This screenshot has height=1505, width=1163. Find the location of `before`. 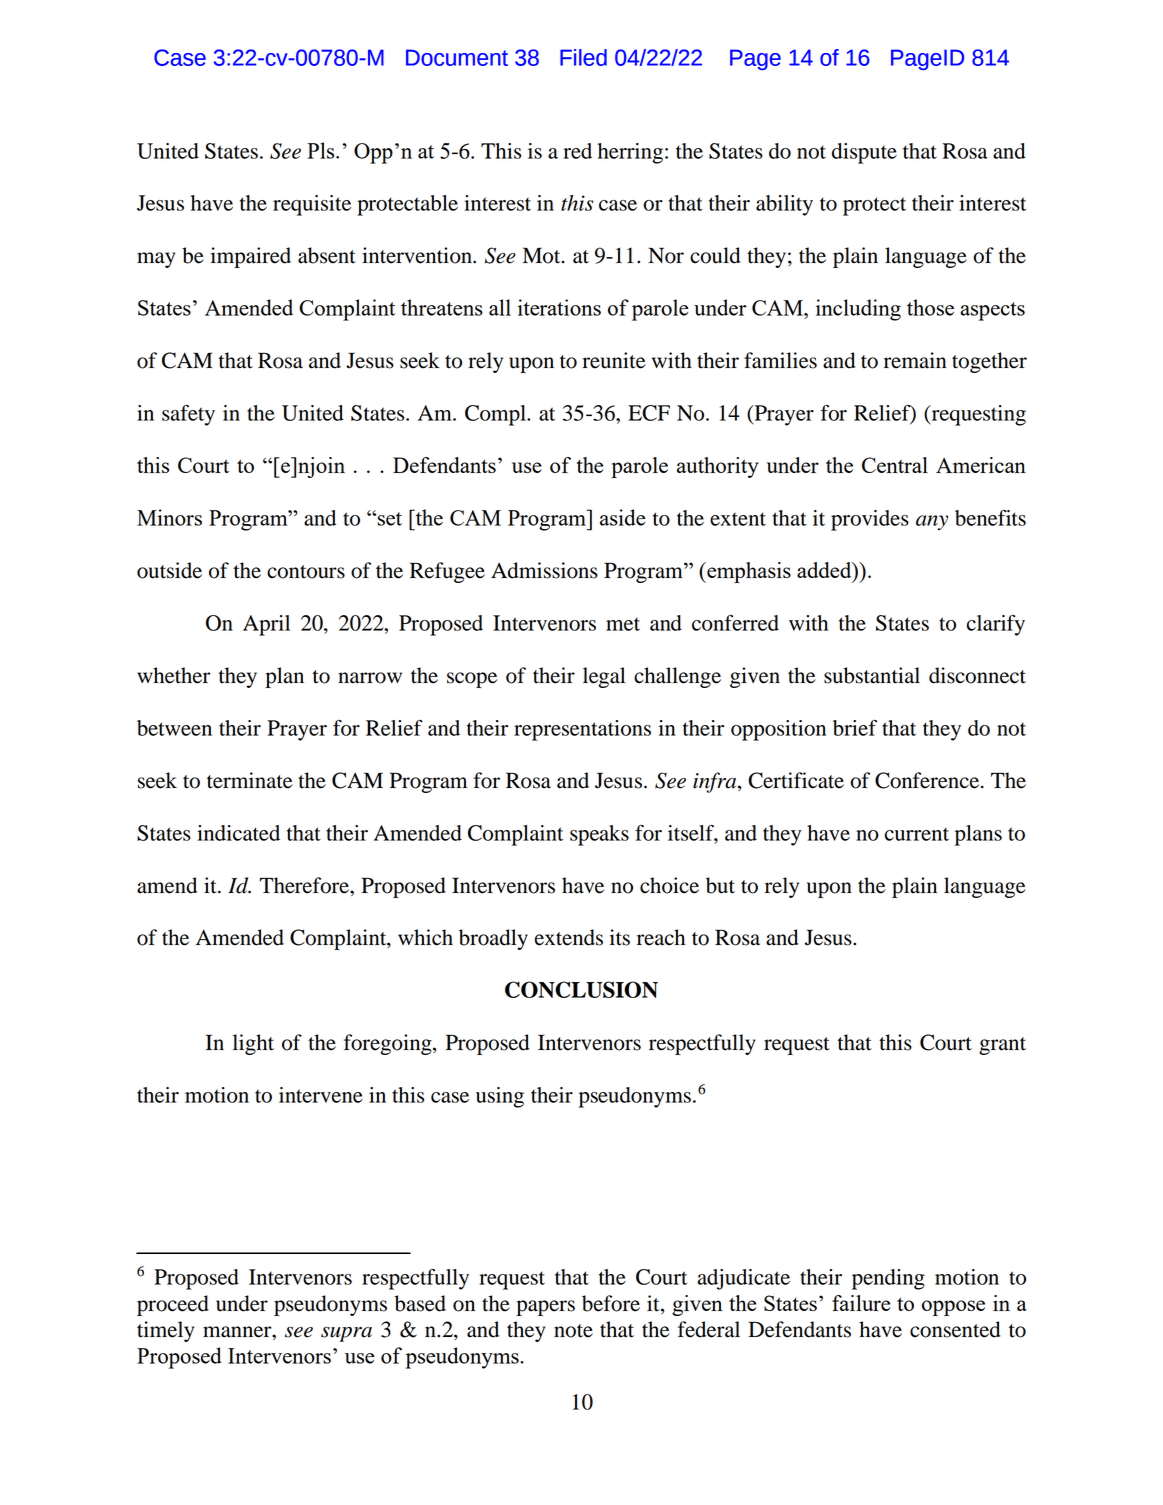

before is located at coordinates (611, 1303).
